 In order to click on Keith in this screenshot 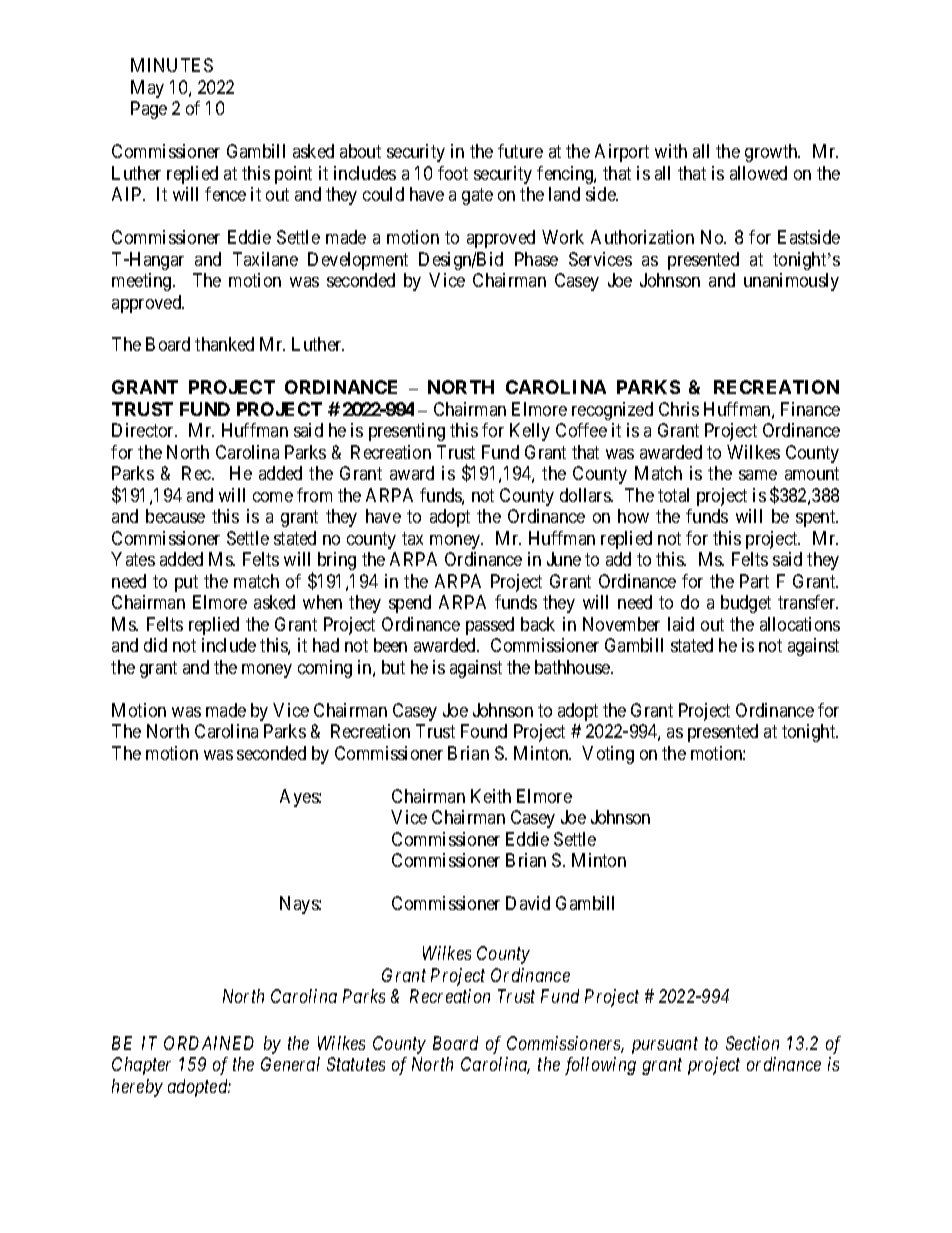, I will do `click(491, 796)`.
